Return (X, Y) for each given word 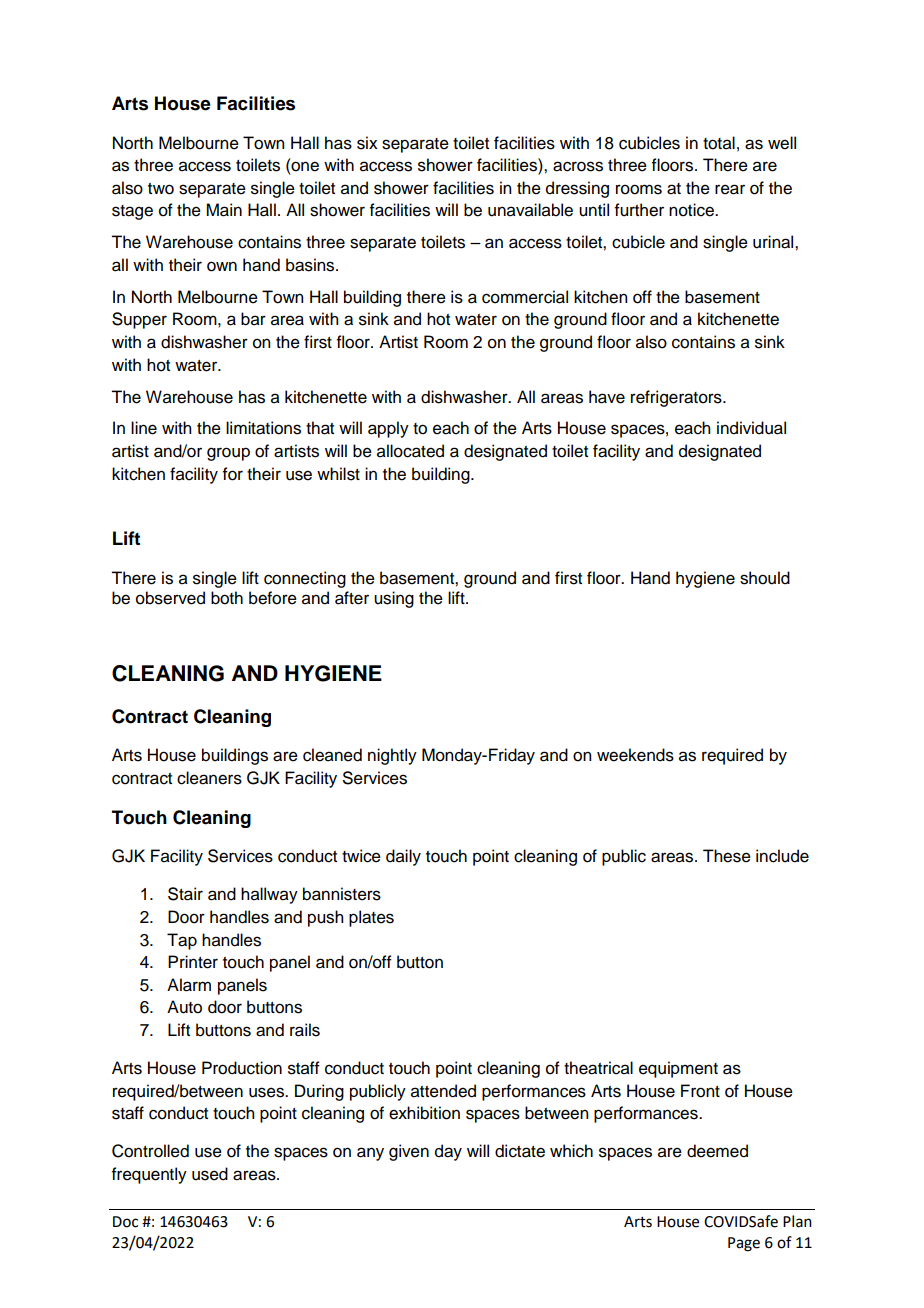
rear (730, 189)
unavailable (530, 210)
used (210, 1174)
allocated (410, 451)
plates (371, 918)
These (727, 856)
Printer (193, 962)
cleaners (209, 778)
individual (751, 428)
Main (224, 210)
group (228, 454)
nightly (392, 756)
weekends (635, 755)
